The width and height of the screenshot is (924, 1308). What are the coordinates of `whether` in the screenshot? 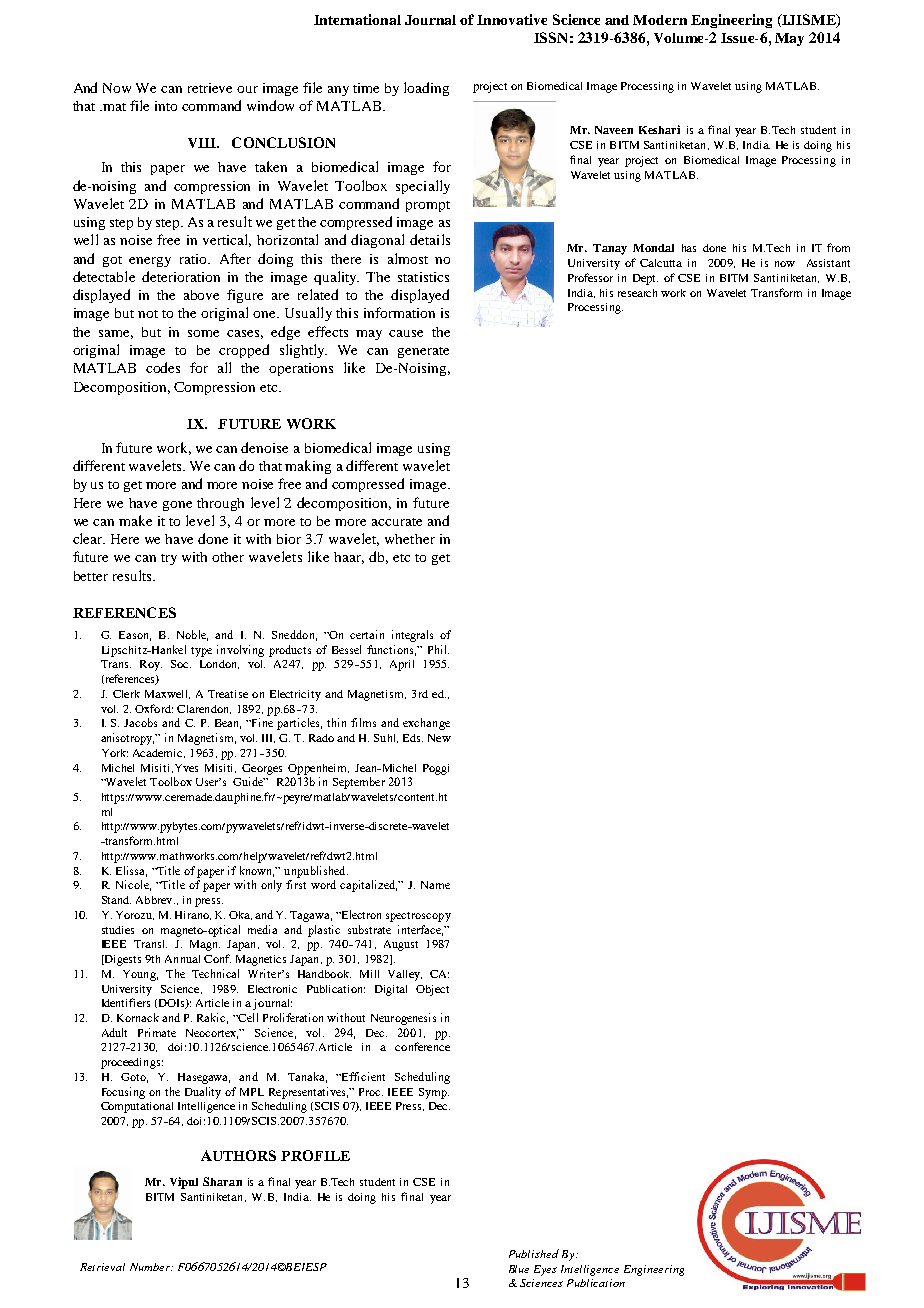 It's located at (410, 539).
